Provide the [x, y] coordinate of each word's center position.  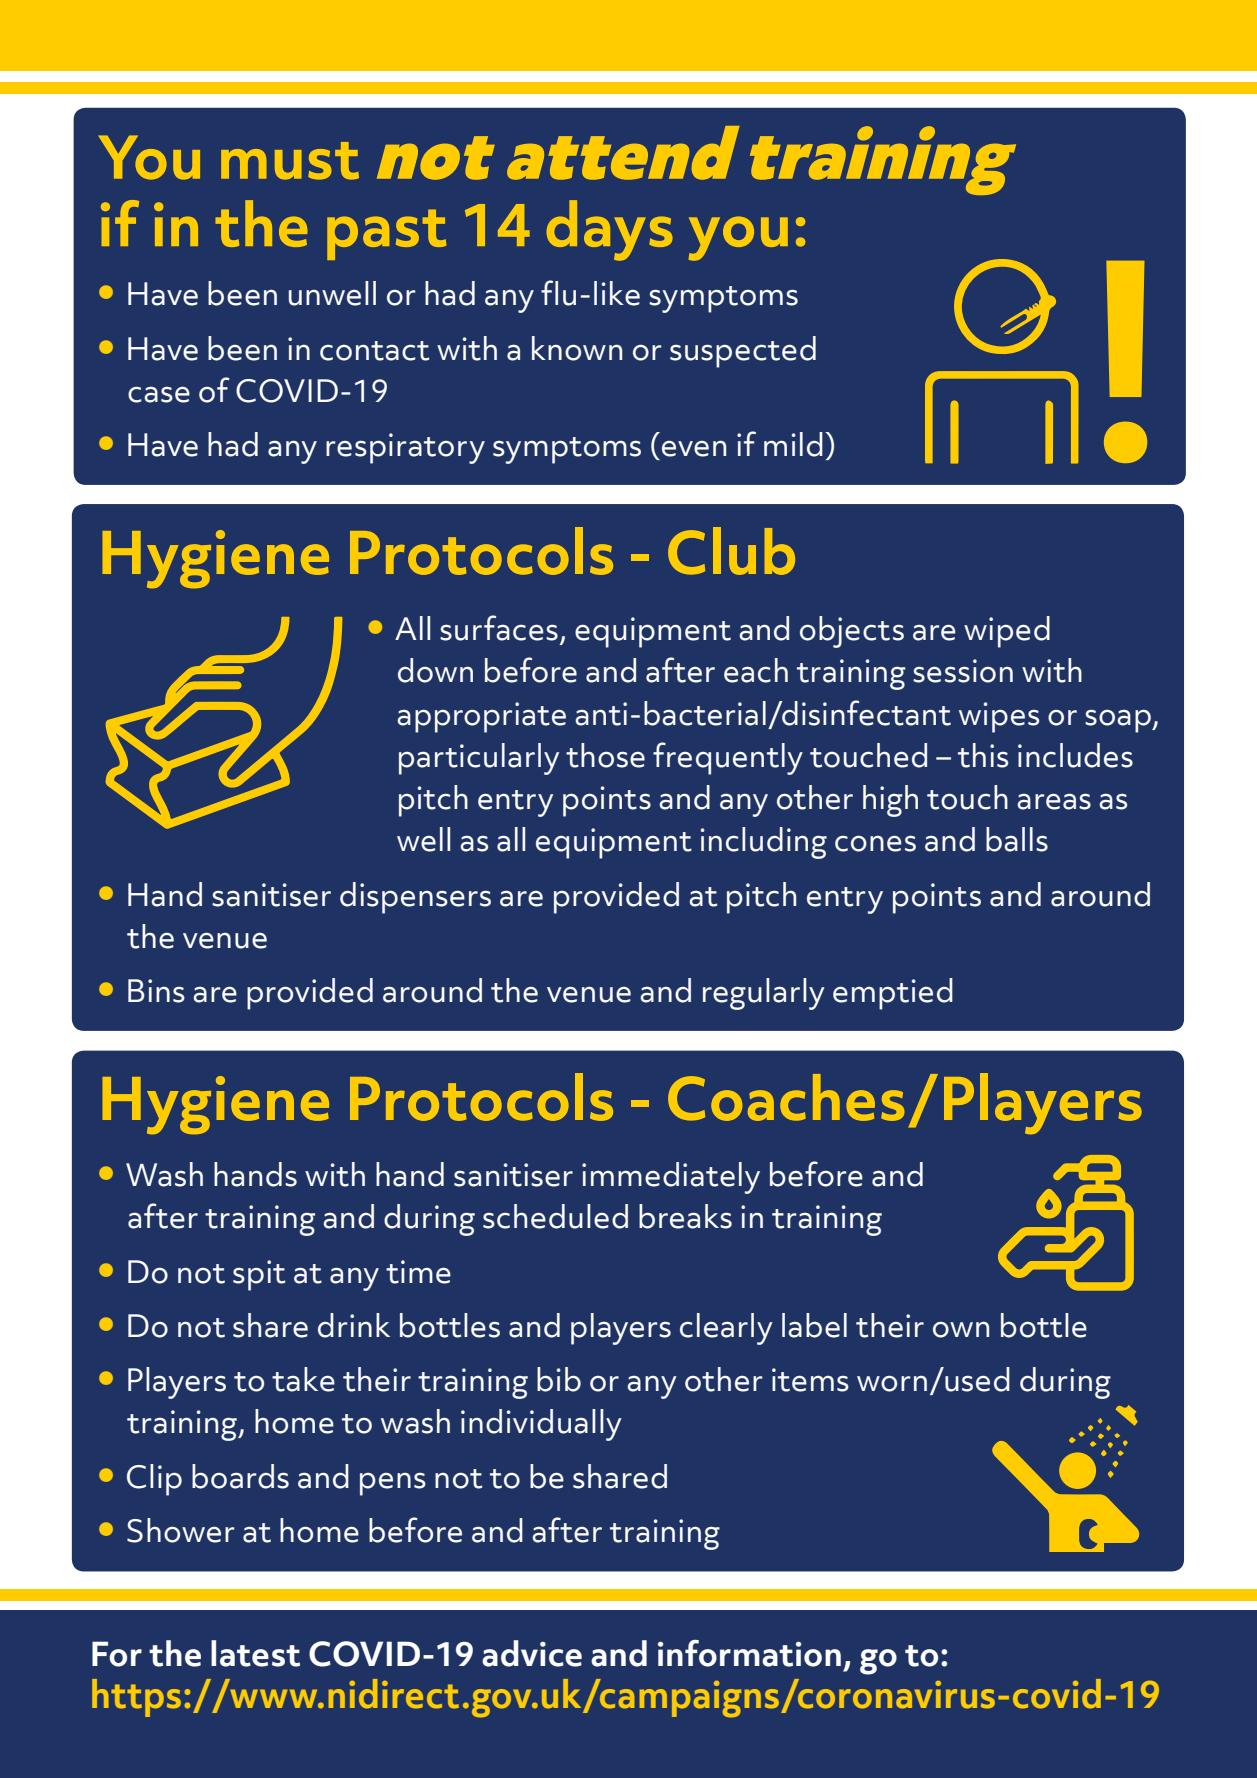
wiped [1007, 632]
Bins [156, 991]
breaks [685, 1216]
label [814, 1325]
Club [731, 551]
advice [532, 1653]
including [764, 843]
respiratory [405, 448]
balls [1017, 839]
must [290, 161]
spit [259, 1275]
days [610, 230]
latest [255, 1653]
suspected [743, 352]
